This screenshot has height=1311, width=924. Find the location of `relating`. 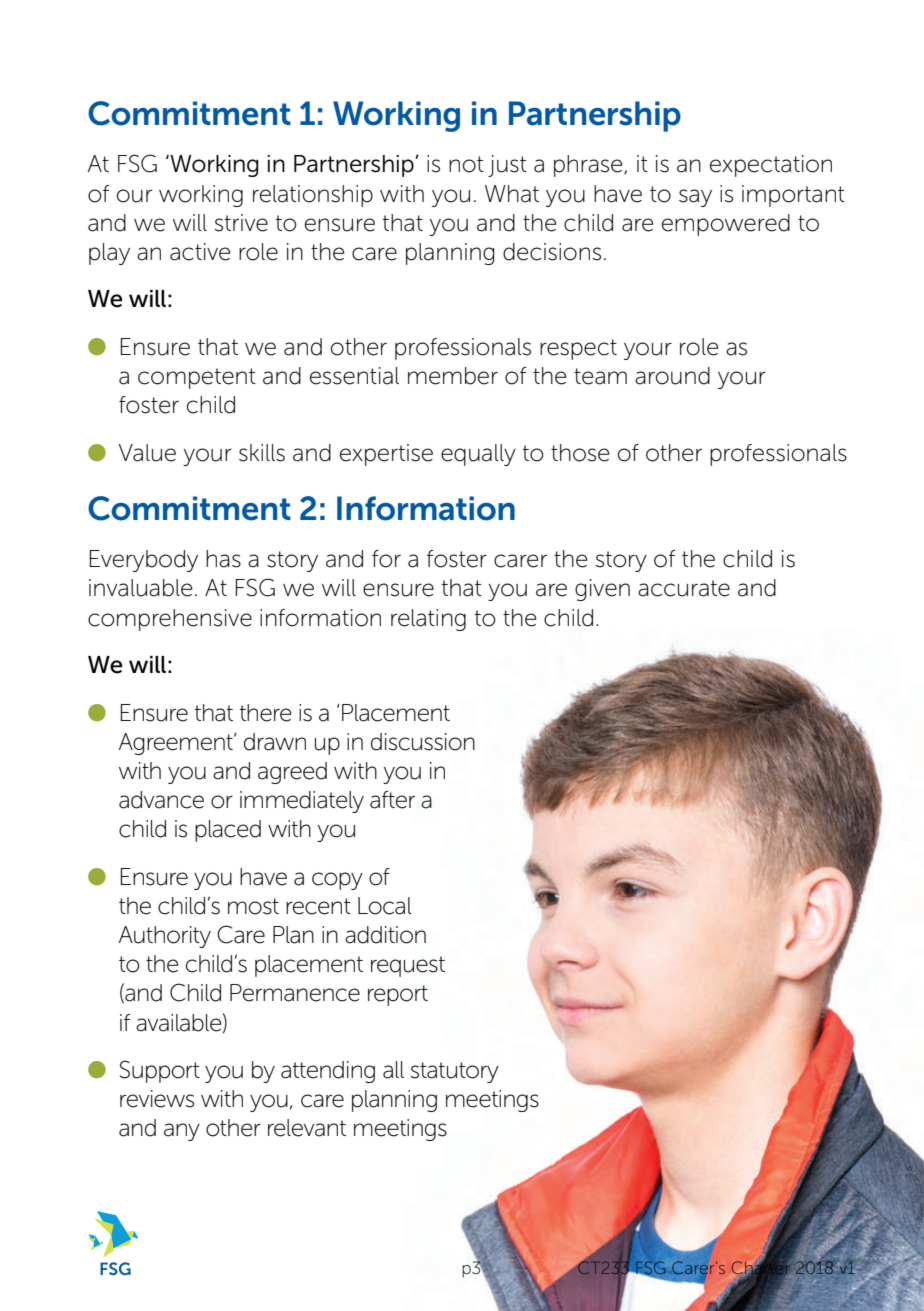

relating is located at coordinates (428, 620).
